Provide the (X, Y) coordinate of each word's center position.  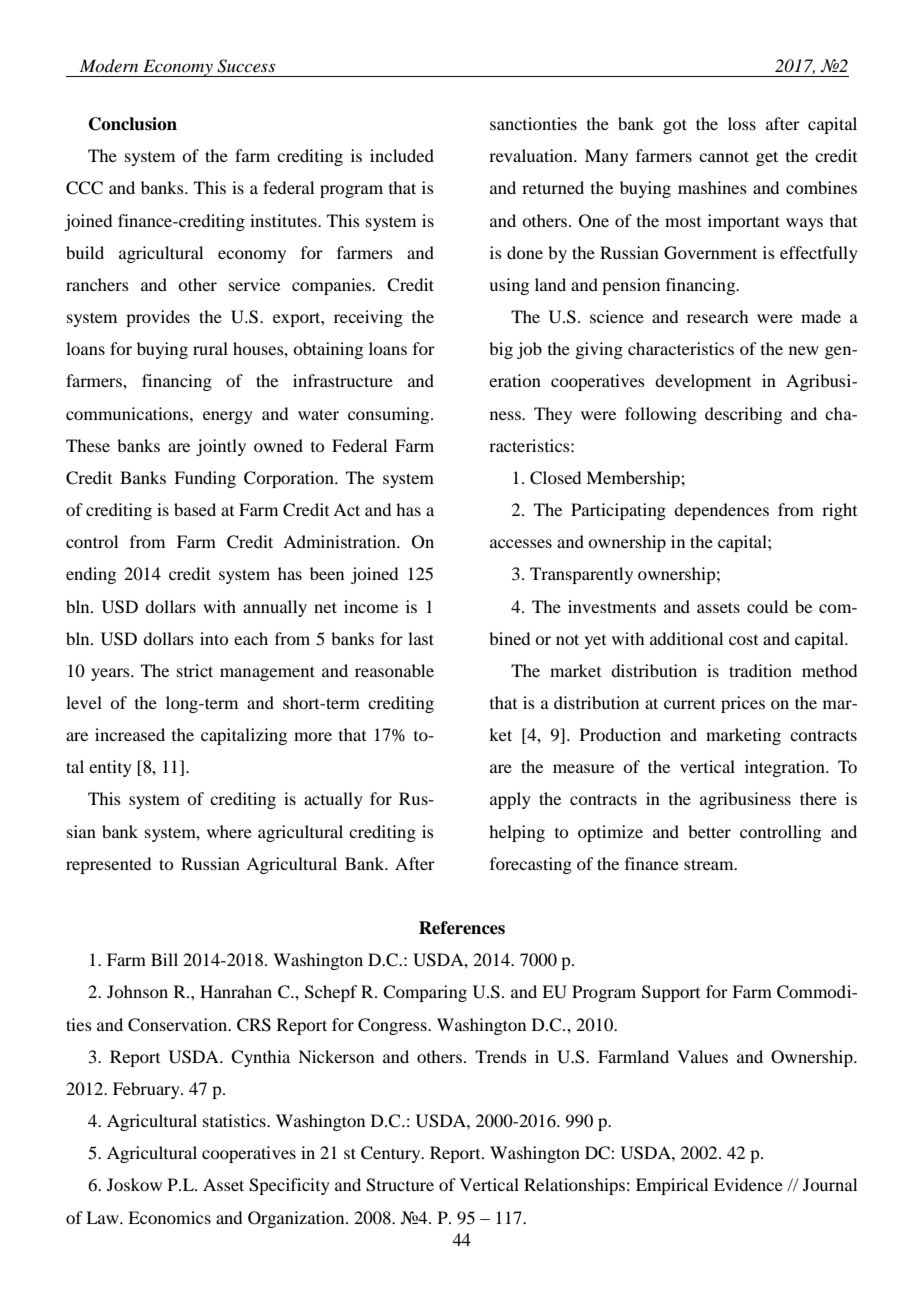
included (402, 155)
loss (742, 123)
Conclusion (133, 124)
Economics (169, 1217)
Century (392, 1154)
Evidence (748, 1184)
